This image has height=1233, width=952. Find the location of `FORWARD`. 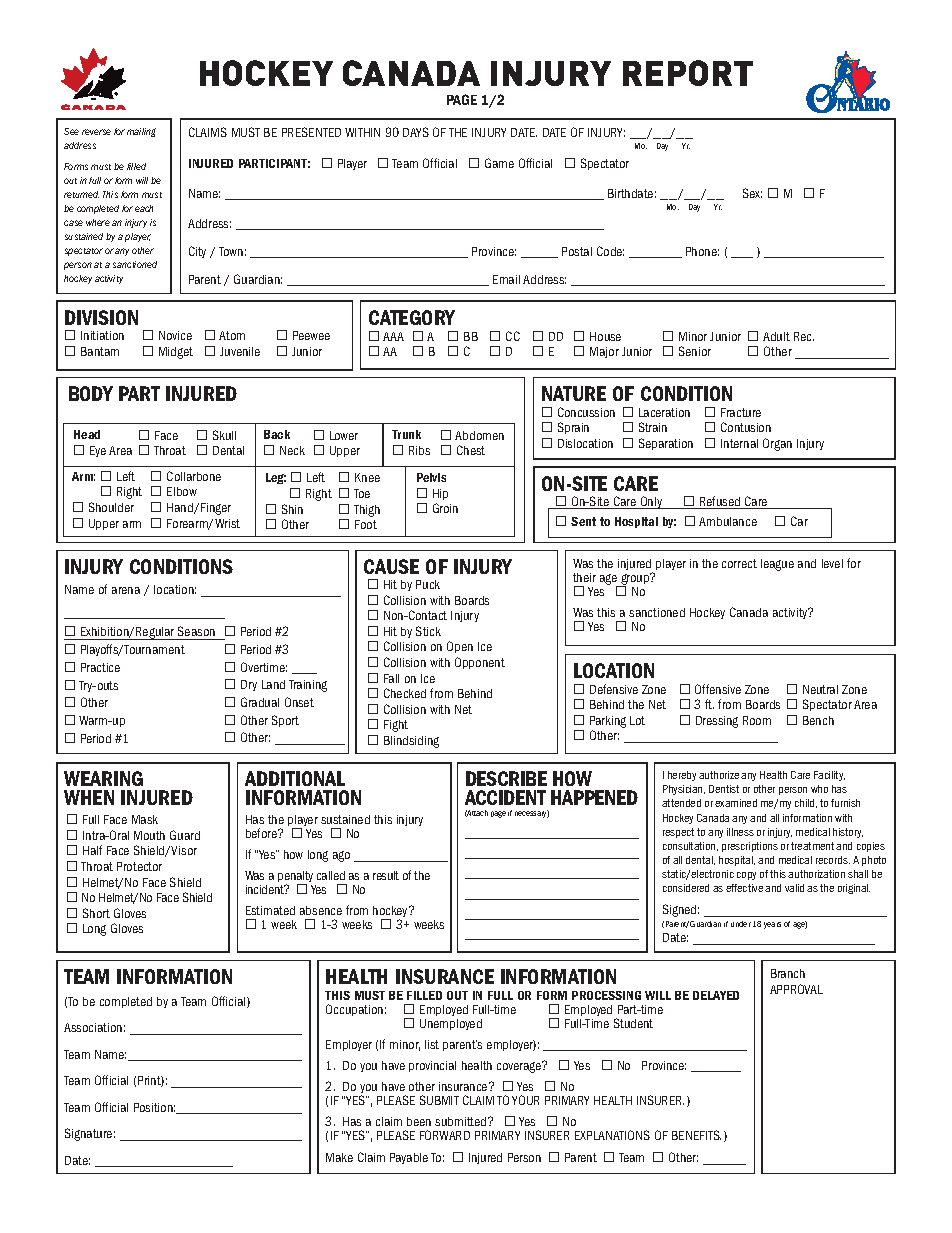

FORWARD is located at coordinates (445, 1135).
